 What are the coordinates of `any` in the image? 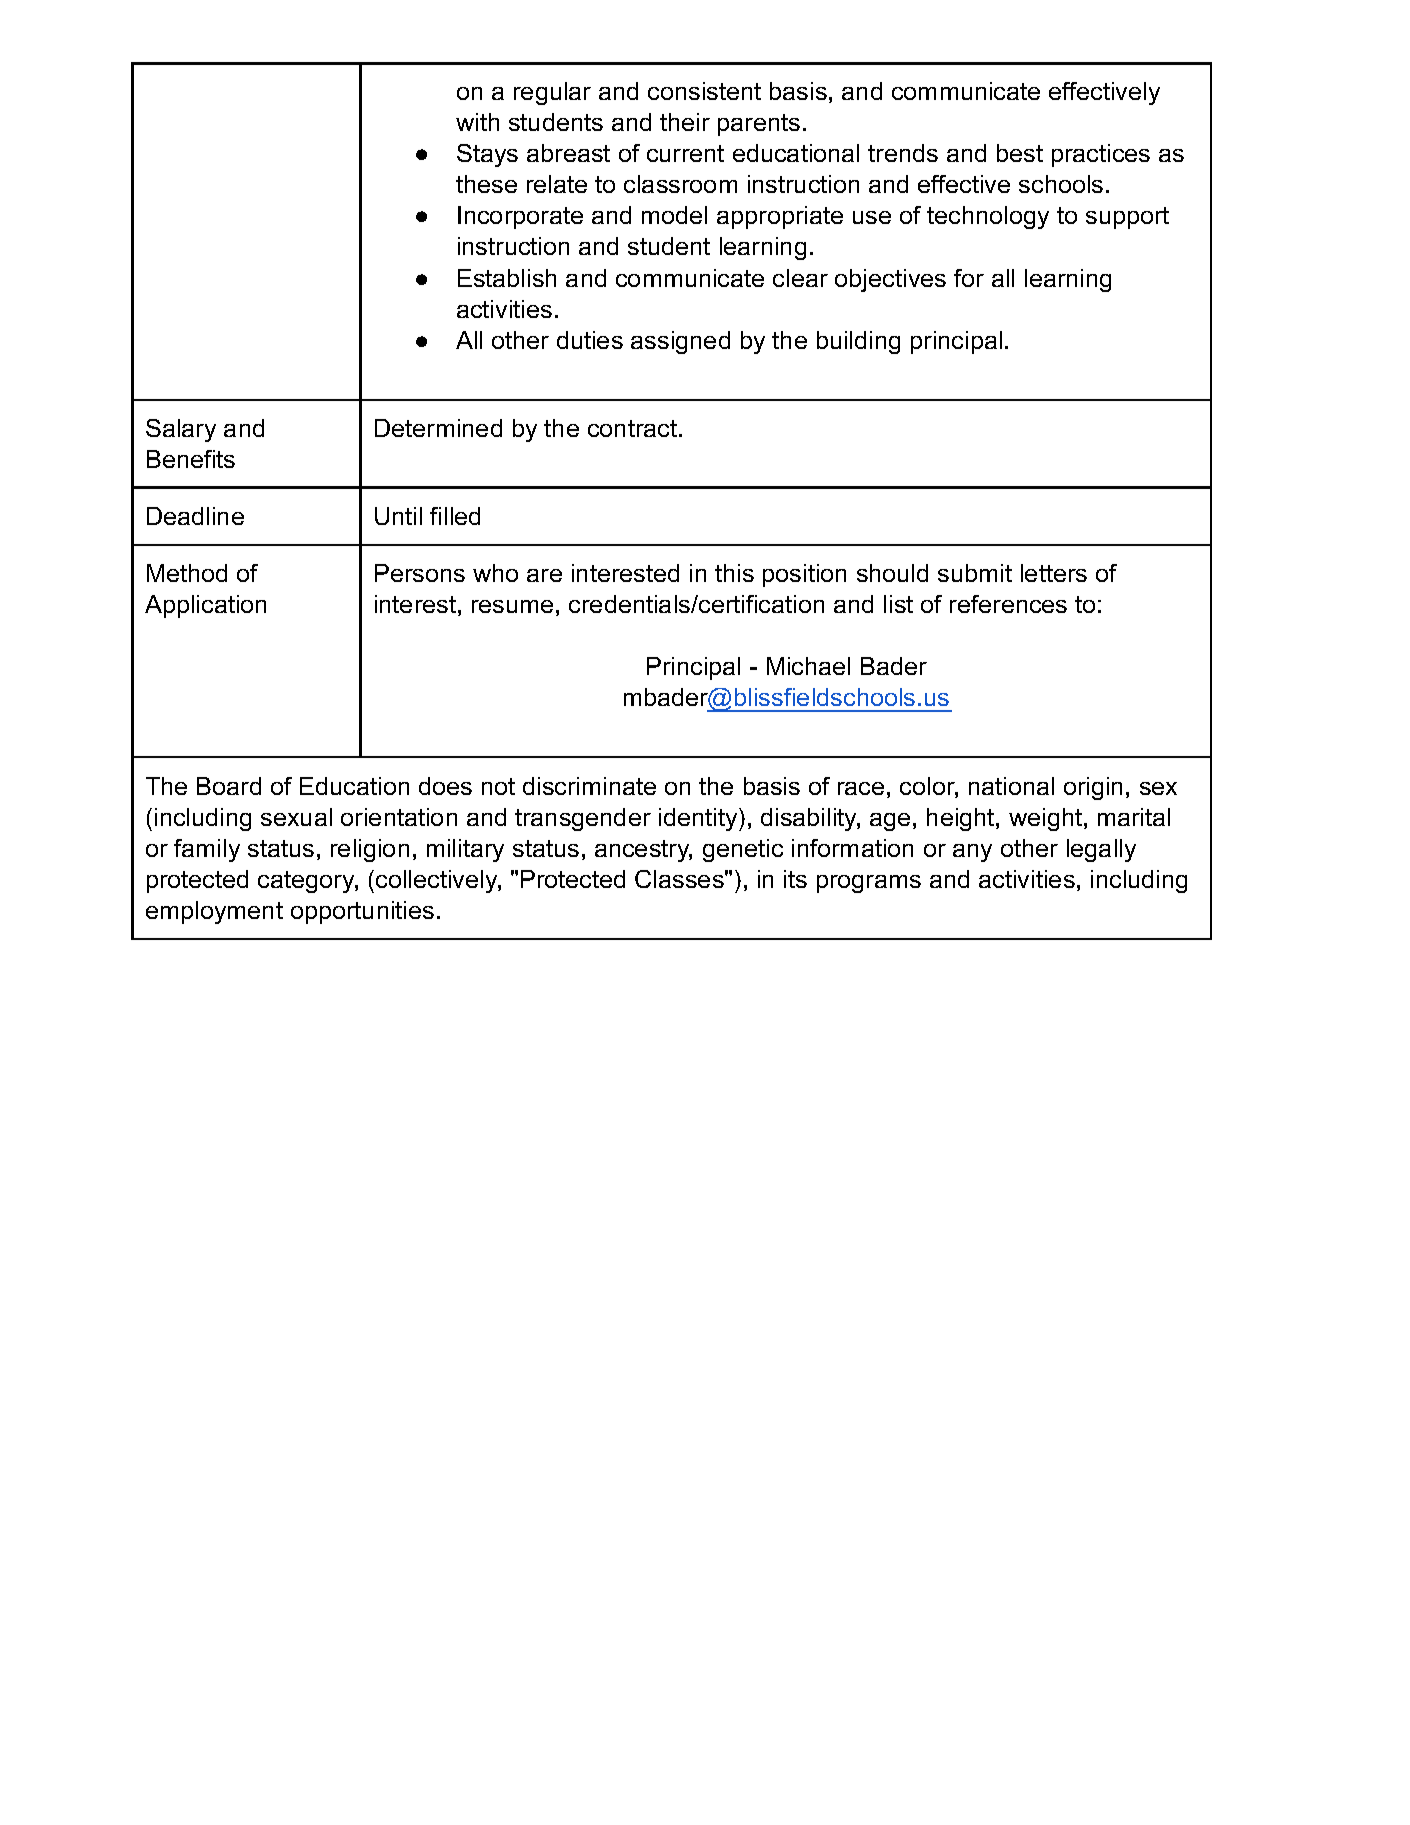 It's located at (972, 853).
